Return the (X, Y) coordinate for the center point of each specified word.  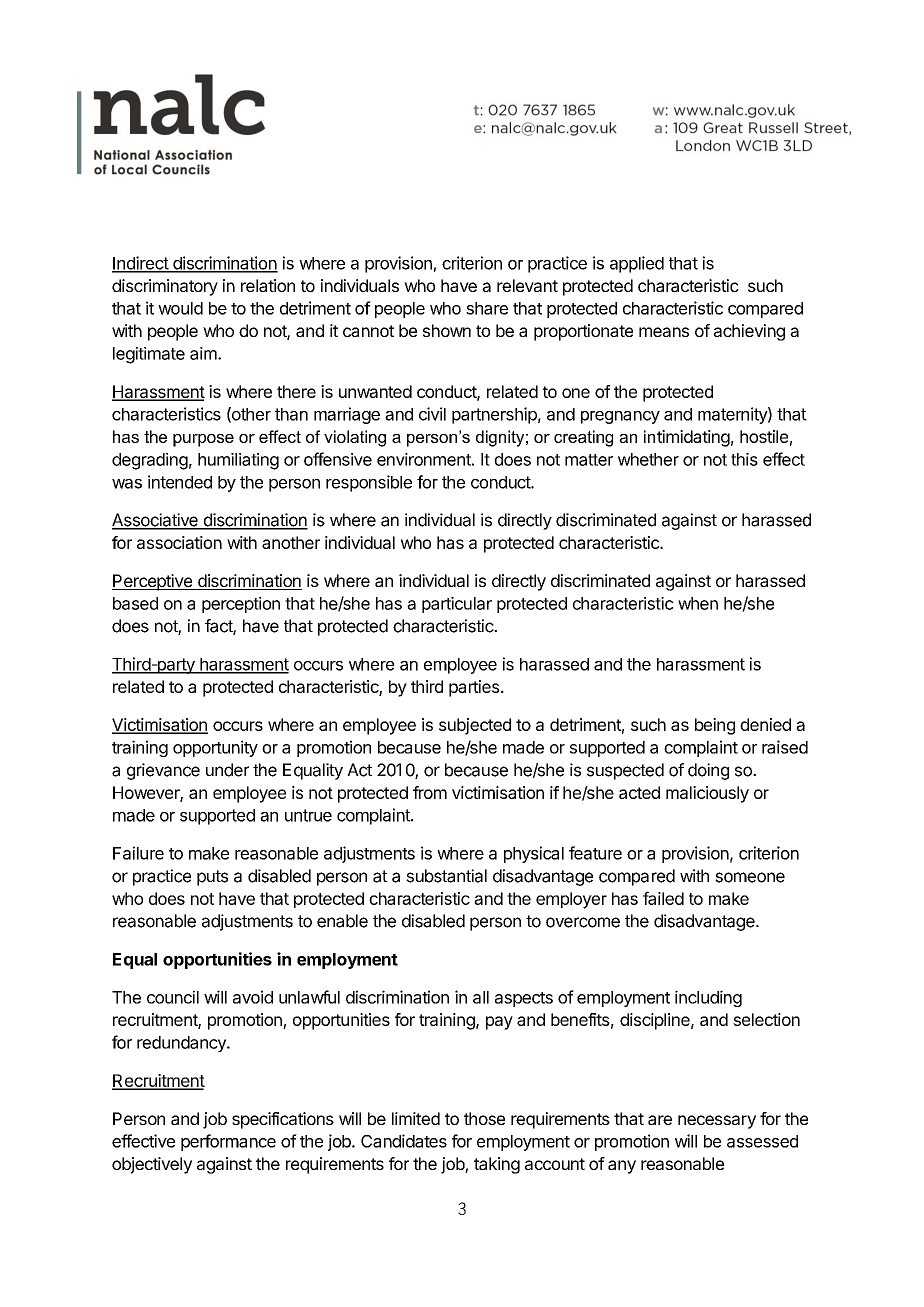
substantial (446, 876)
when (698, 603)
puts (212, 878)
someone (750, 877)
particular (457, 605)
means (664, 332)
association (179, 542)
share (487, 308)
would (180, 308)
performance (228, 1142)
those (484, 1118)
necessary (717, 1122)
